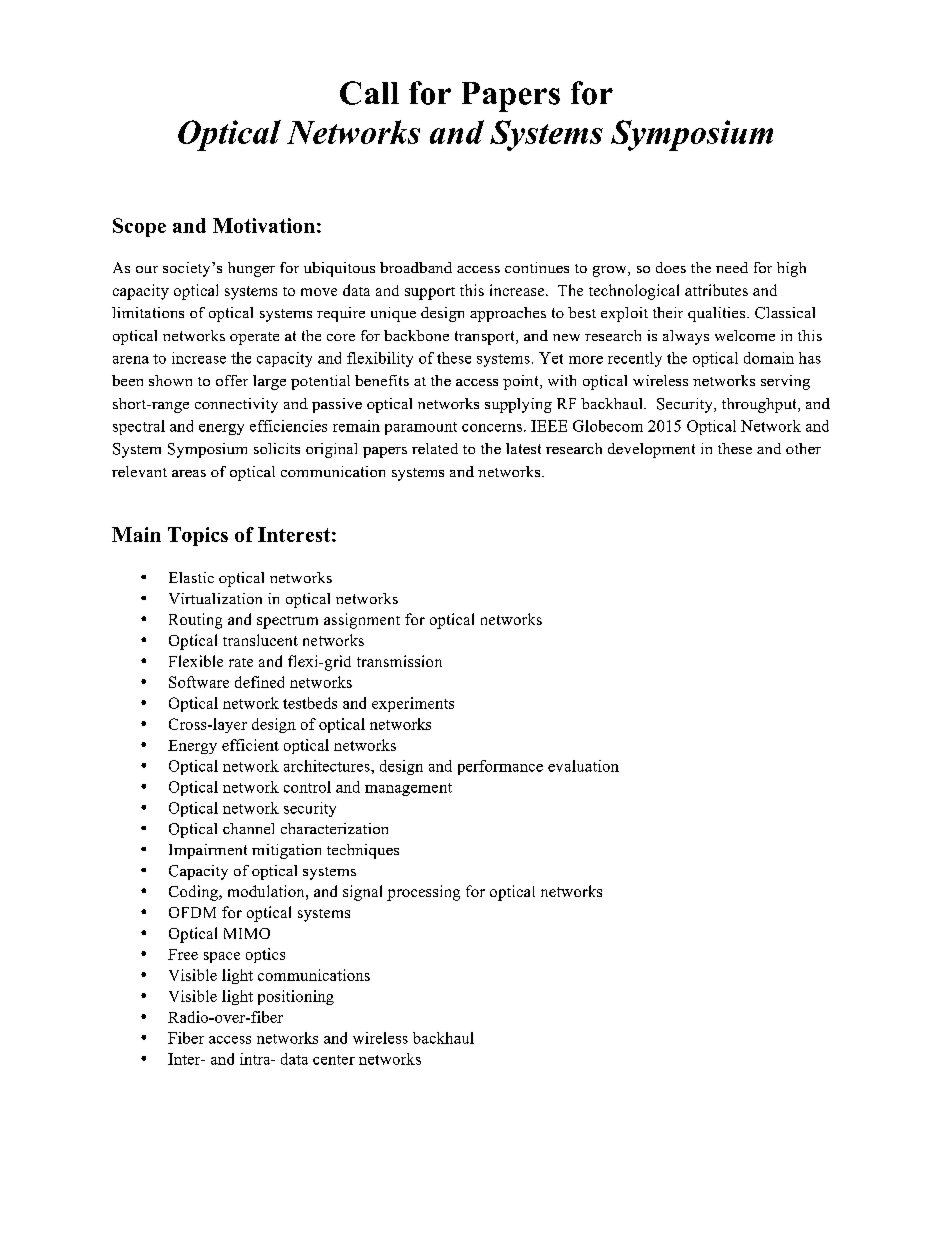  What do you see at coordinates (732, 267) in the screenshot?
I see `need` at bounding box center [732, 267].
